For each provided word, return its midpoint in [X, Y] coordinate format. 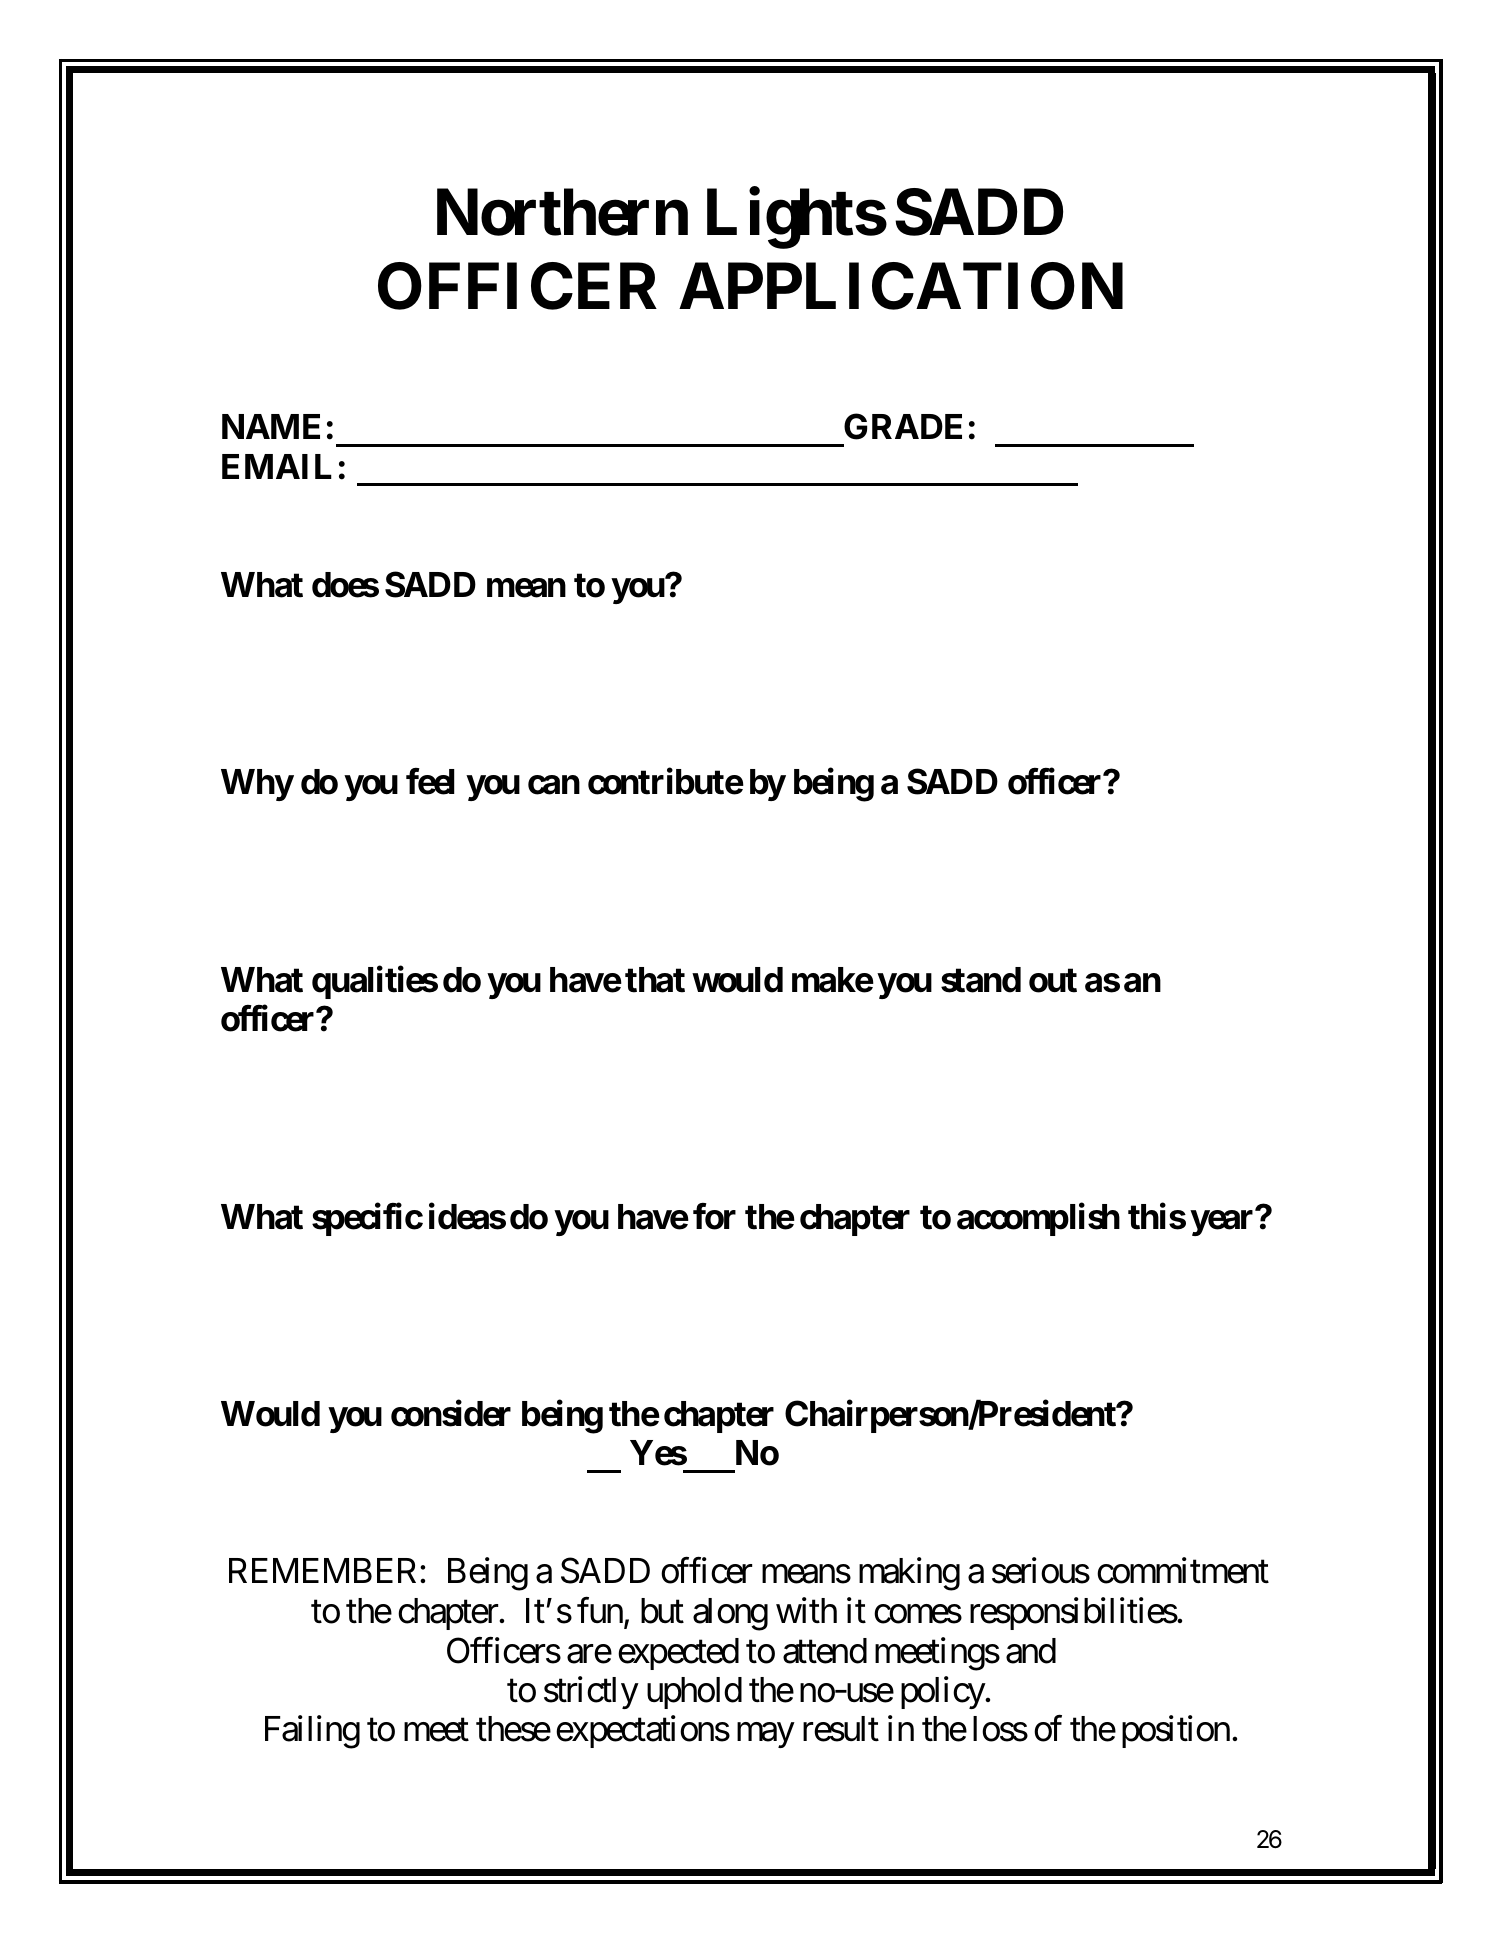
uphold [694, 1693]
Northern [562, 213]
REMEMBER [325, 1571]
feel [430, 781]
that [655, 980]
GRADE [903, 427]
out [1053, 980]
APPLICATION [901, 286]
